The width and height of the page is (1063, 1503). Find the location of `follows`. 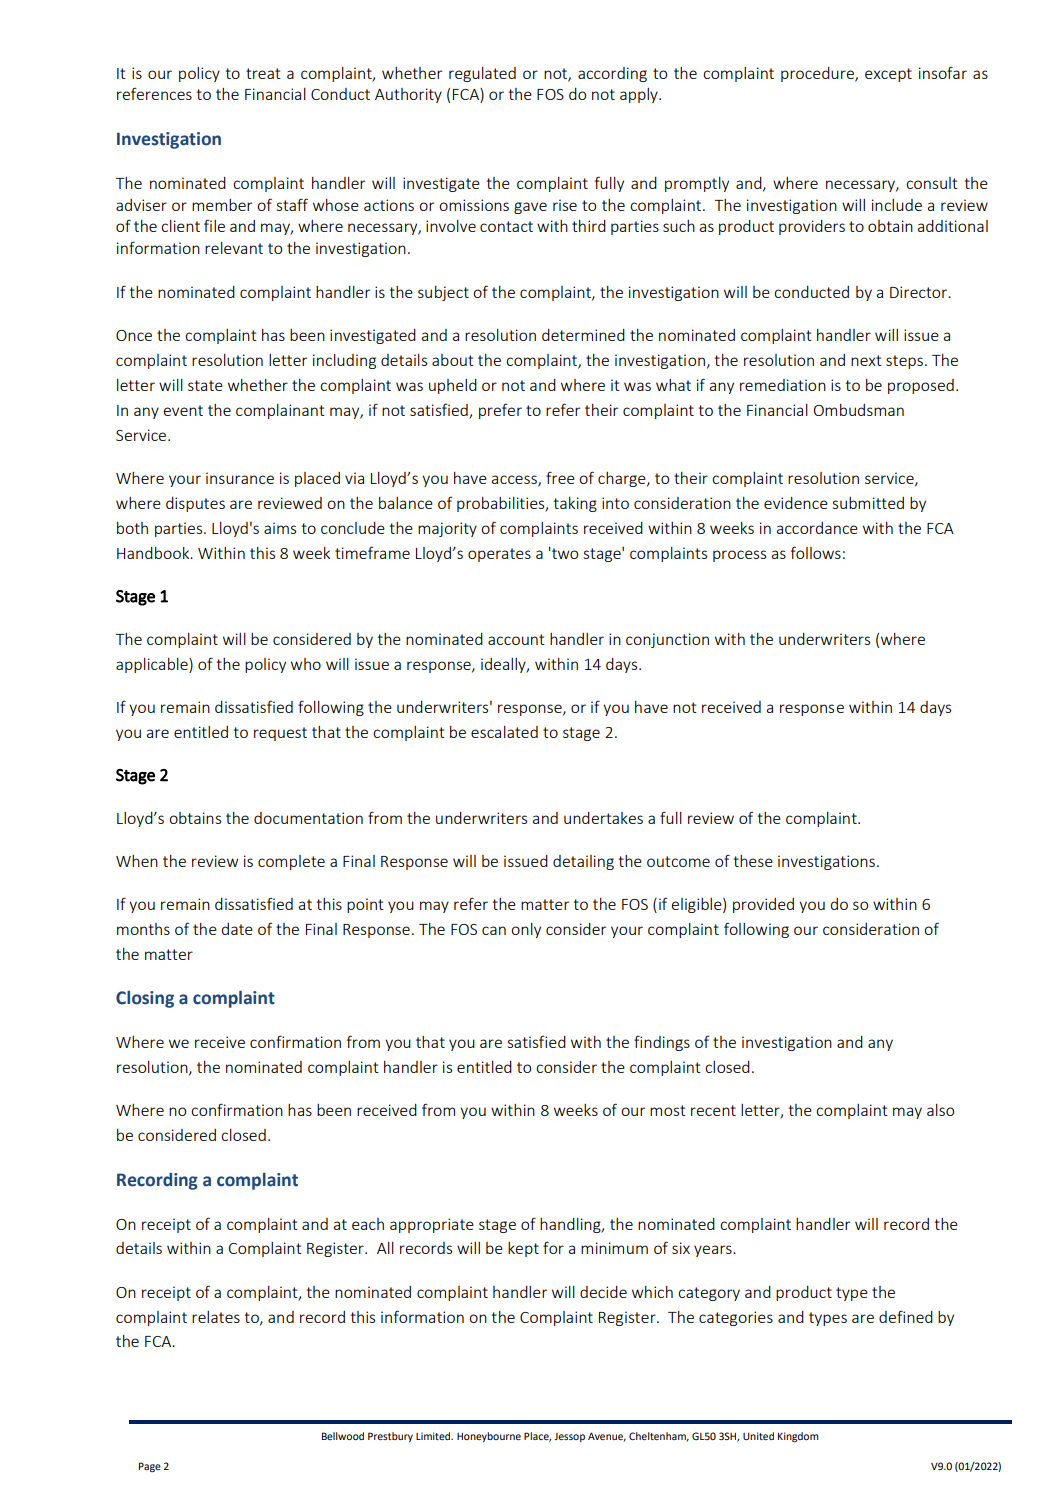

follows is located at coordinates (816, 552).
